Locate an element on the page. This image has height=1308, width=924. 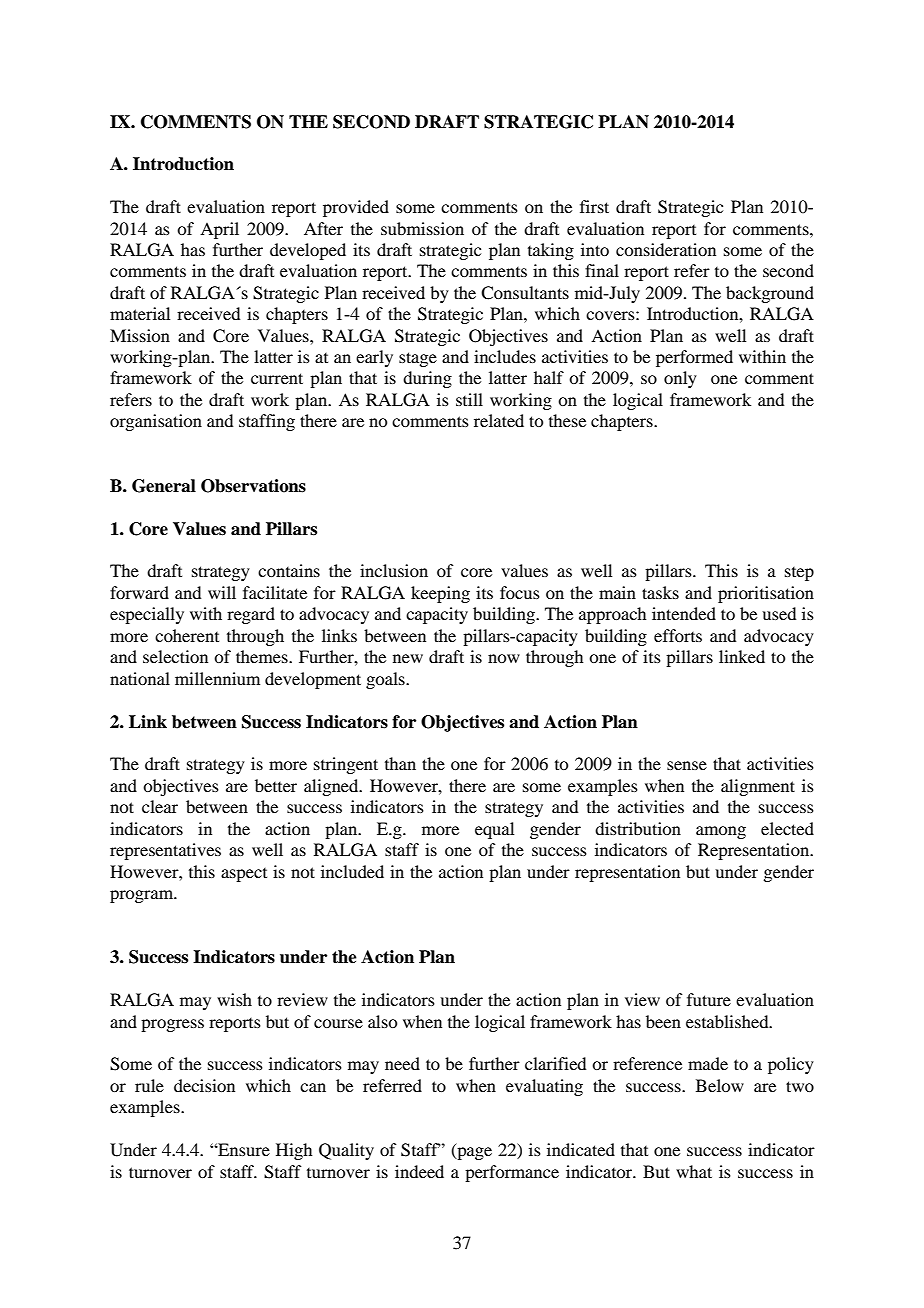
consideration is located at coordinates (666, 249).
